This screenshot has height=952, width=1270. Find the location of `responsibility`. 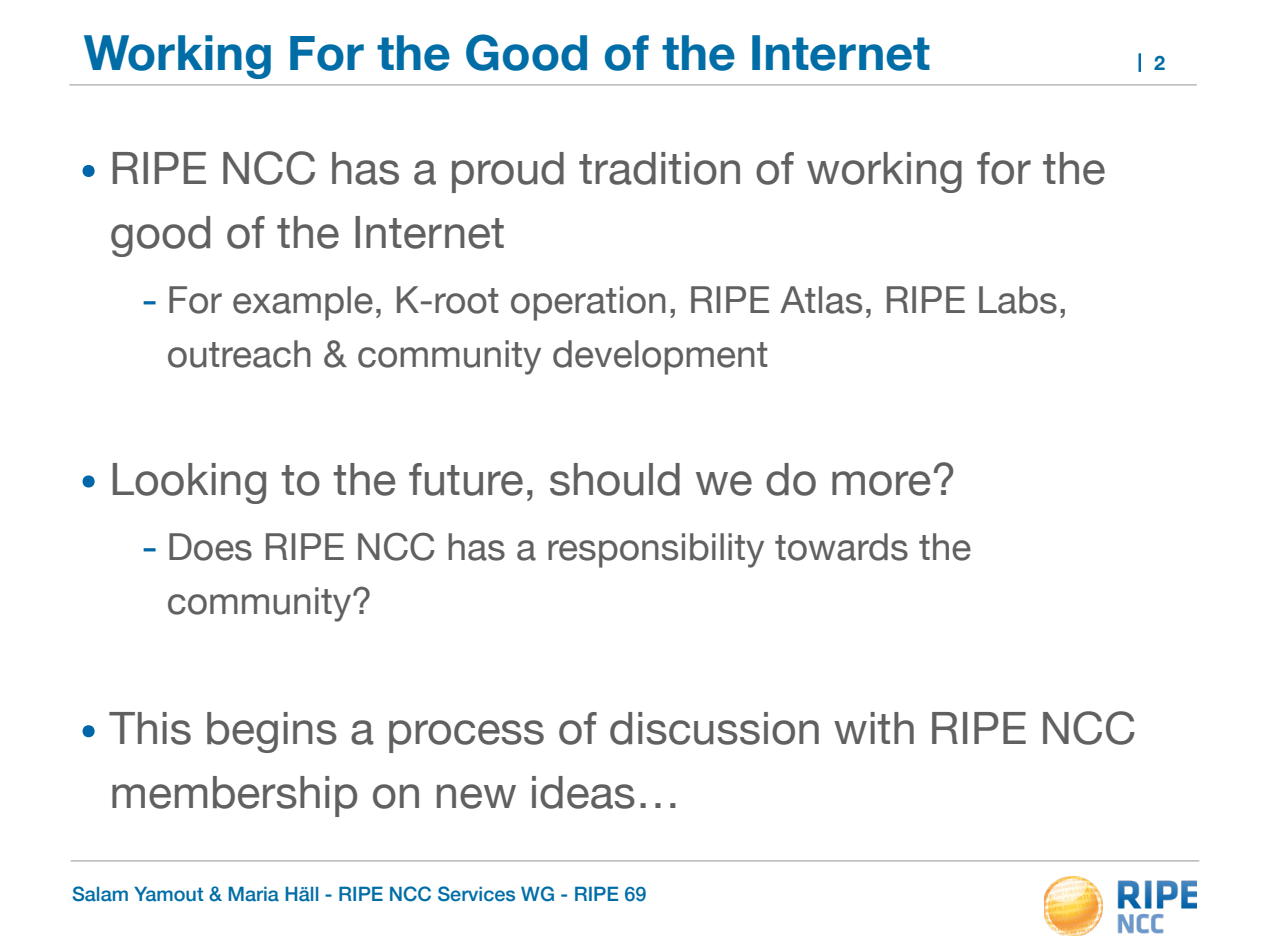

responsibility is located at coordinates (656, 550).
